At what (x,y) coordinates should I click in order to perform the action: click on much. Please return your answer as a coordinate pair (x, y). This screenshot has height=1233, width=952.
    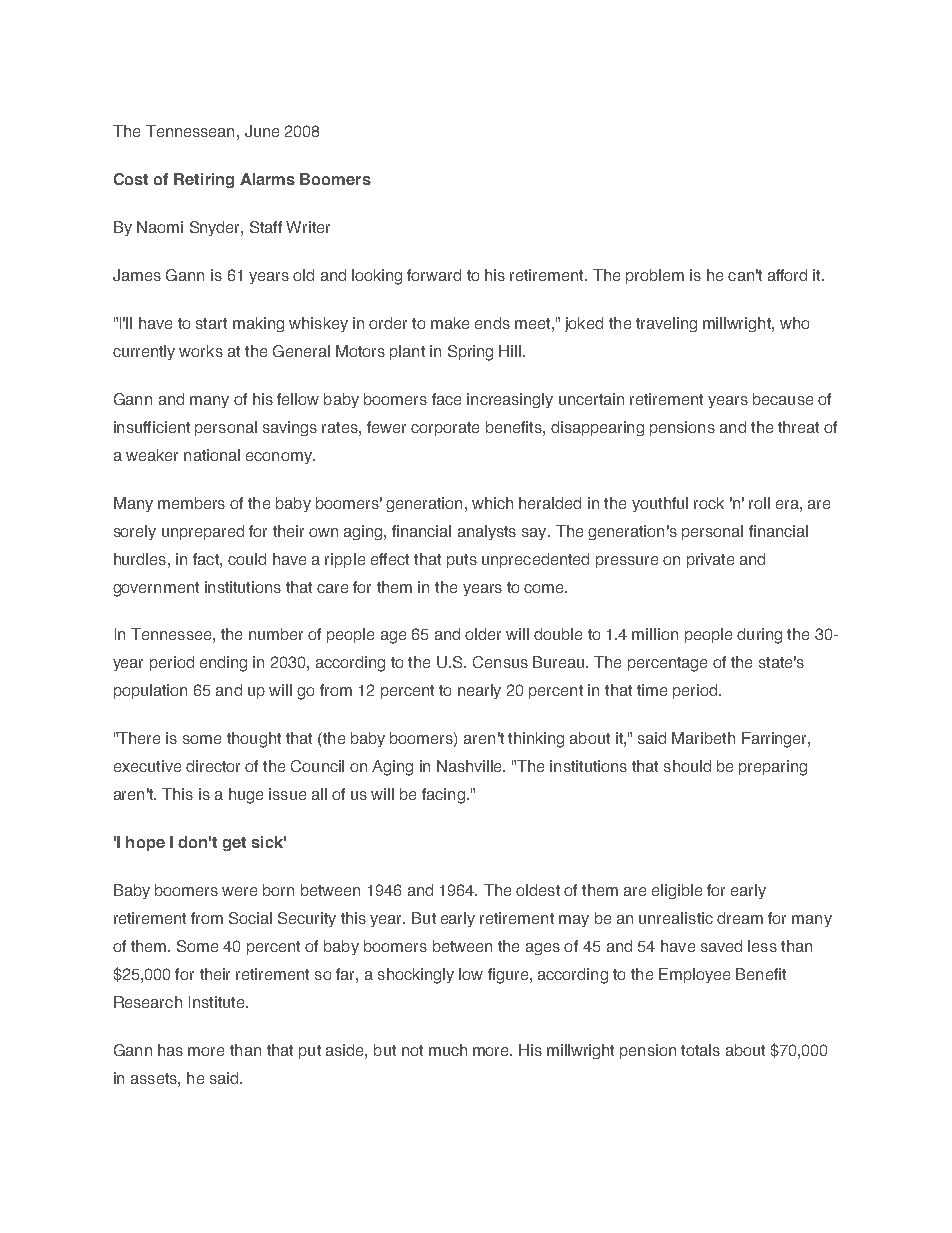
    Looking at the image, I should click on (448, 1050).
